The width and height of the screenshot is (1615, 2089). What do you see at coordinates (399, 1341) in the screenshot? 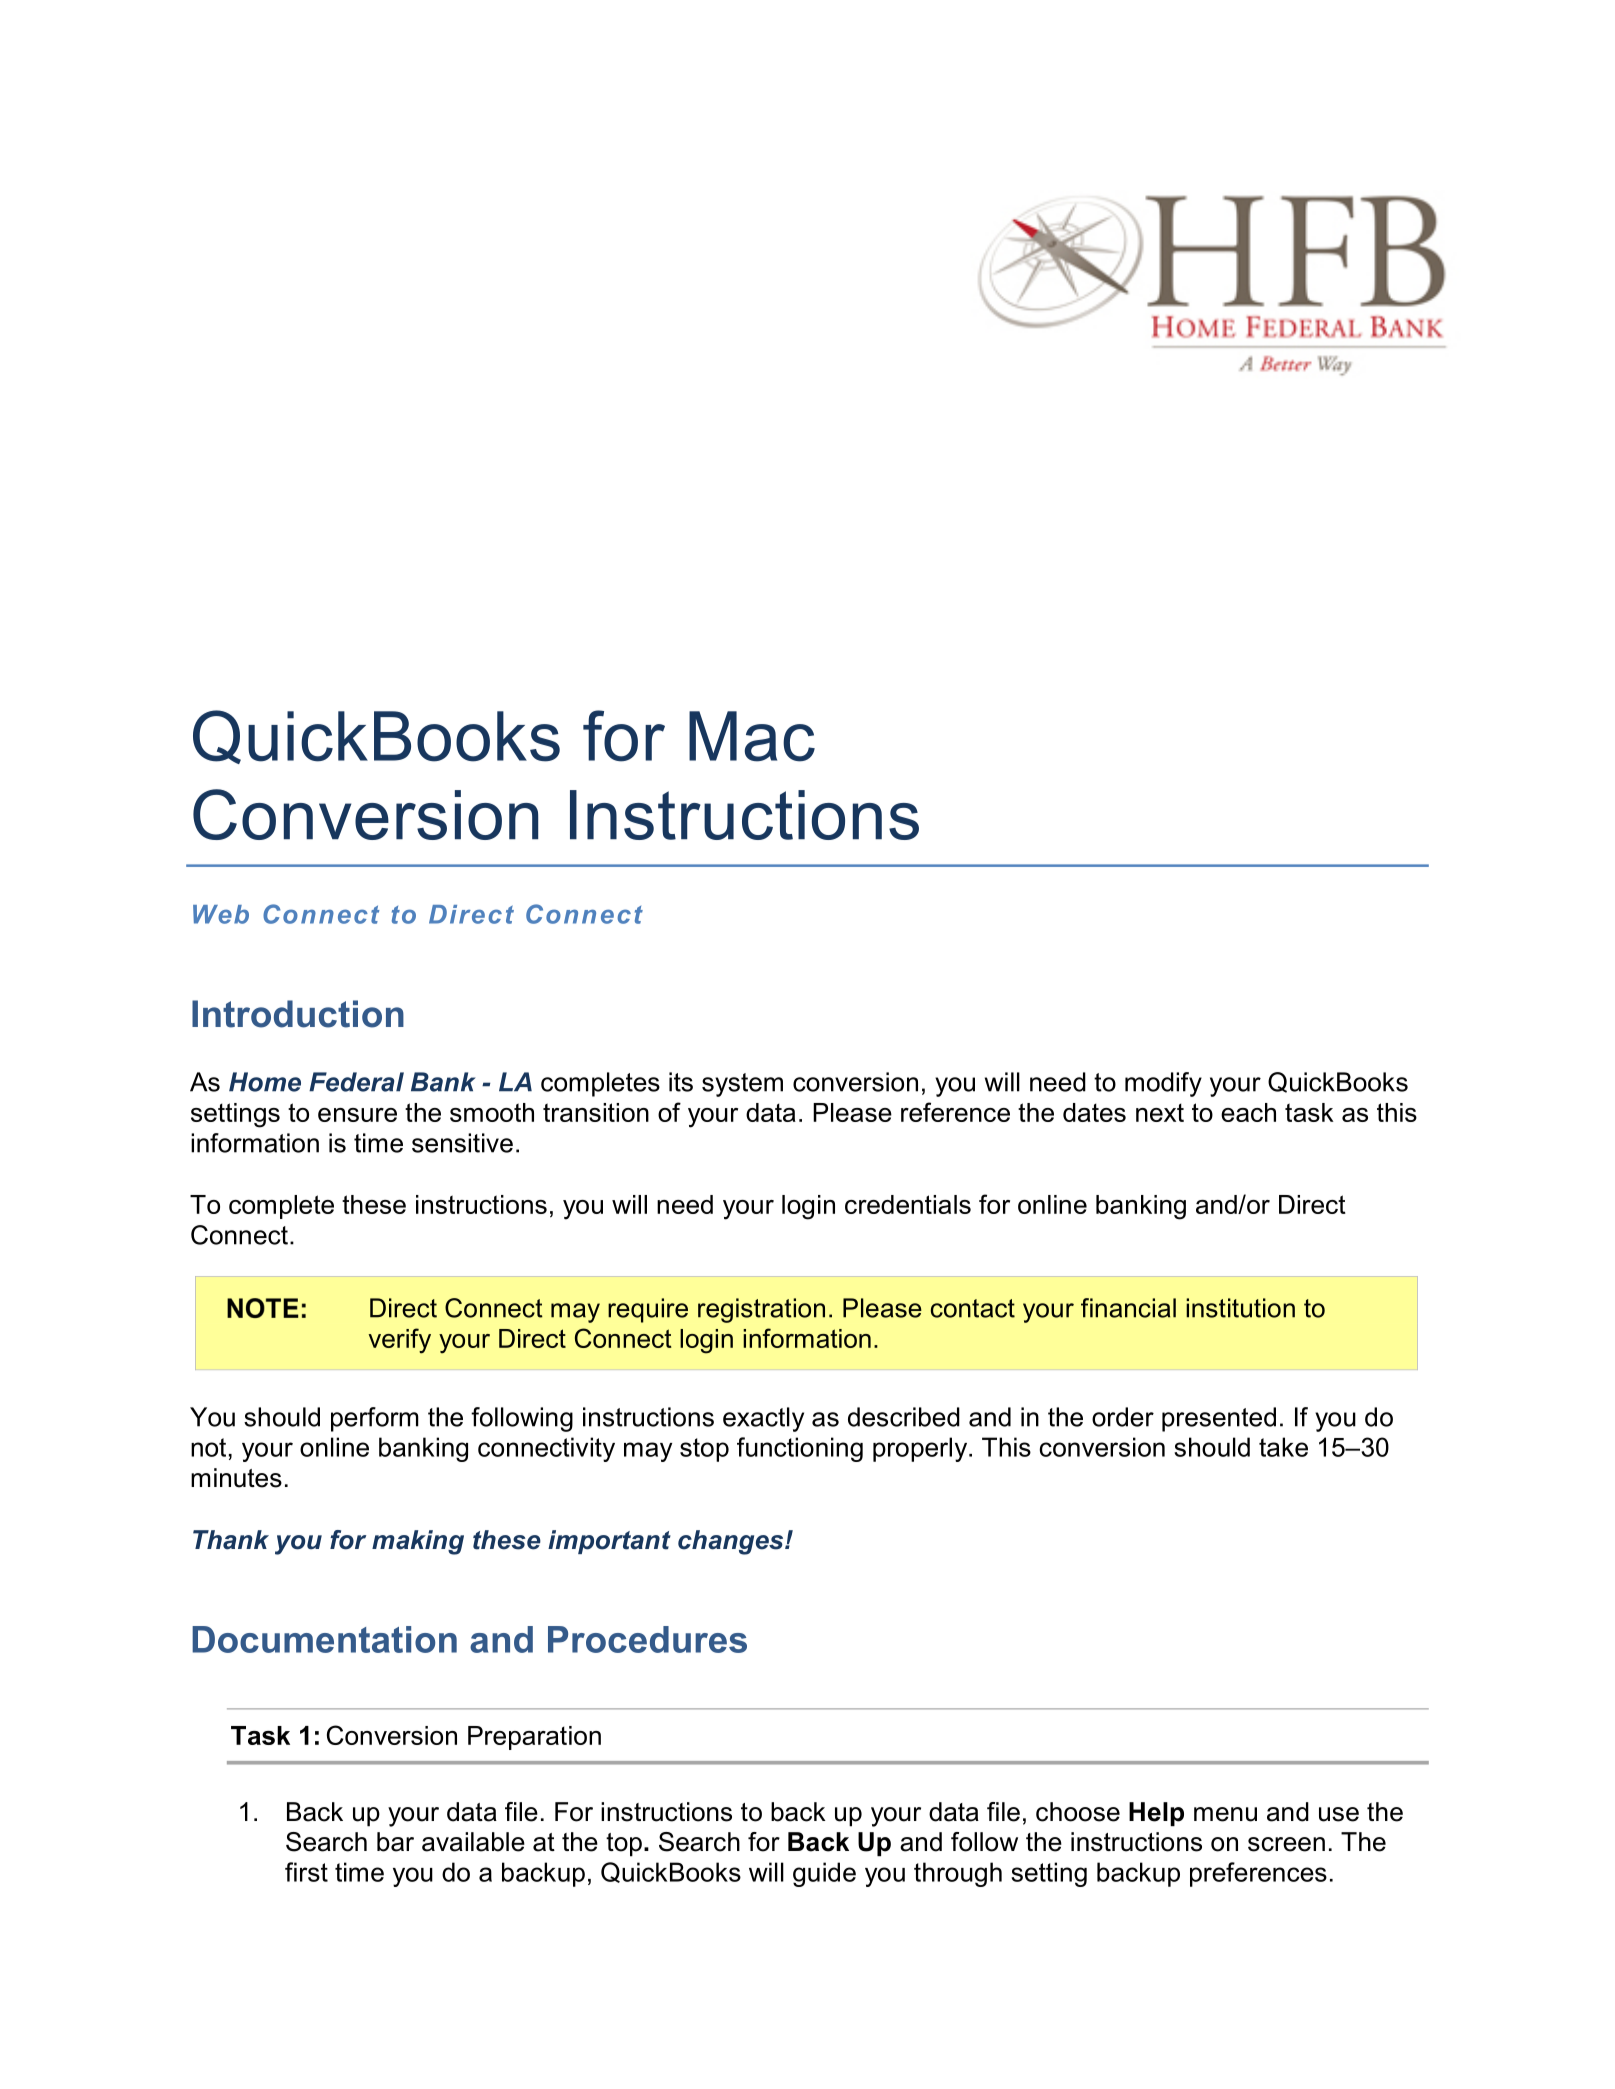
I see `verify` at bounding box center [399, 1341].
